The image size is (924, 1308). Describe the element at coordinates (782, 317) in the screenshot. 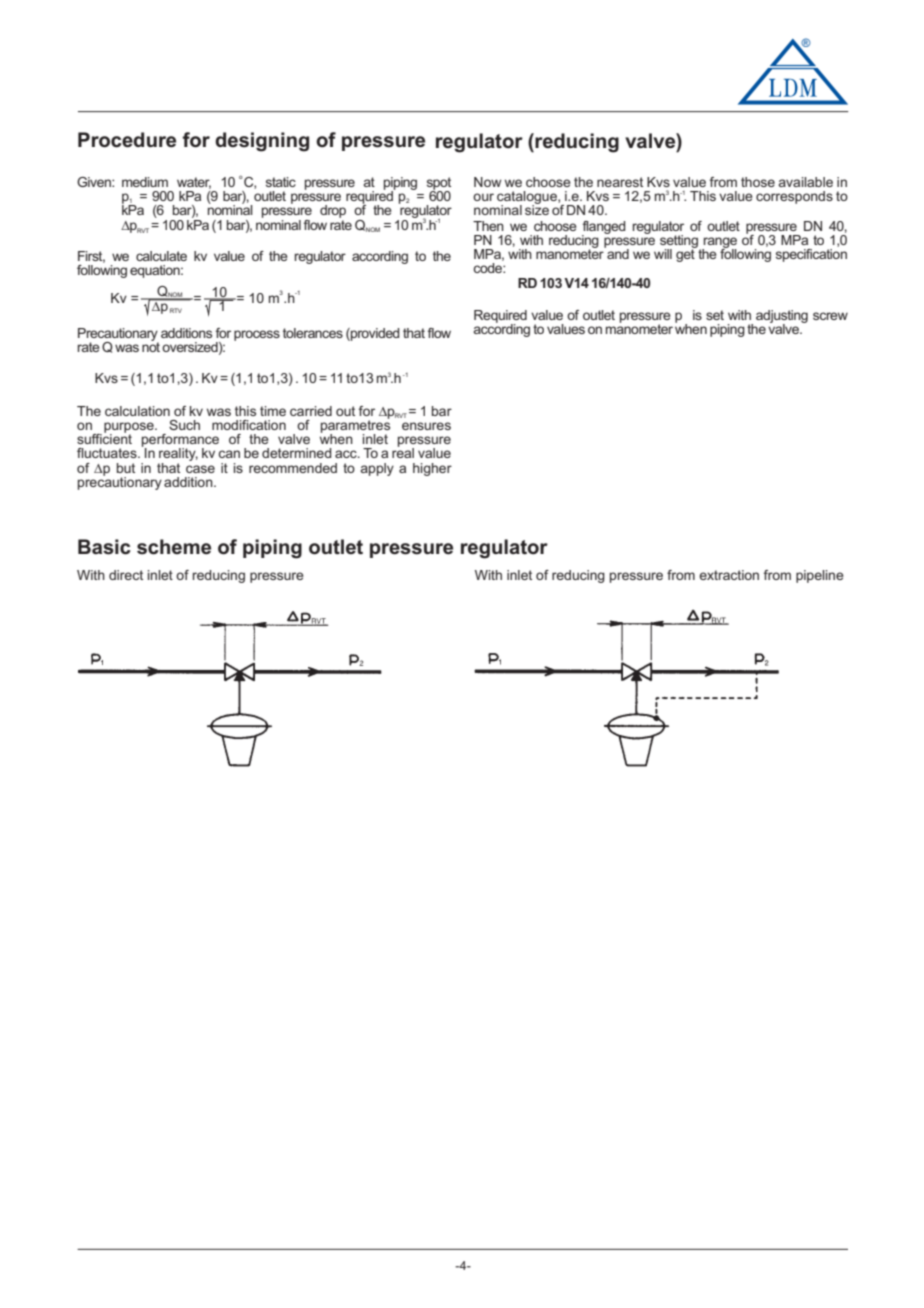

I see `adjusting` at that location.
